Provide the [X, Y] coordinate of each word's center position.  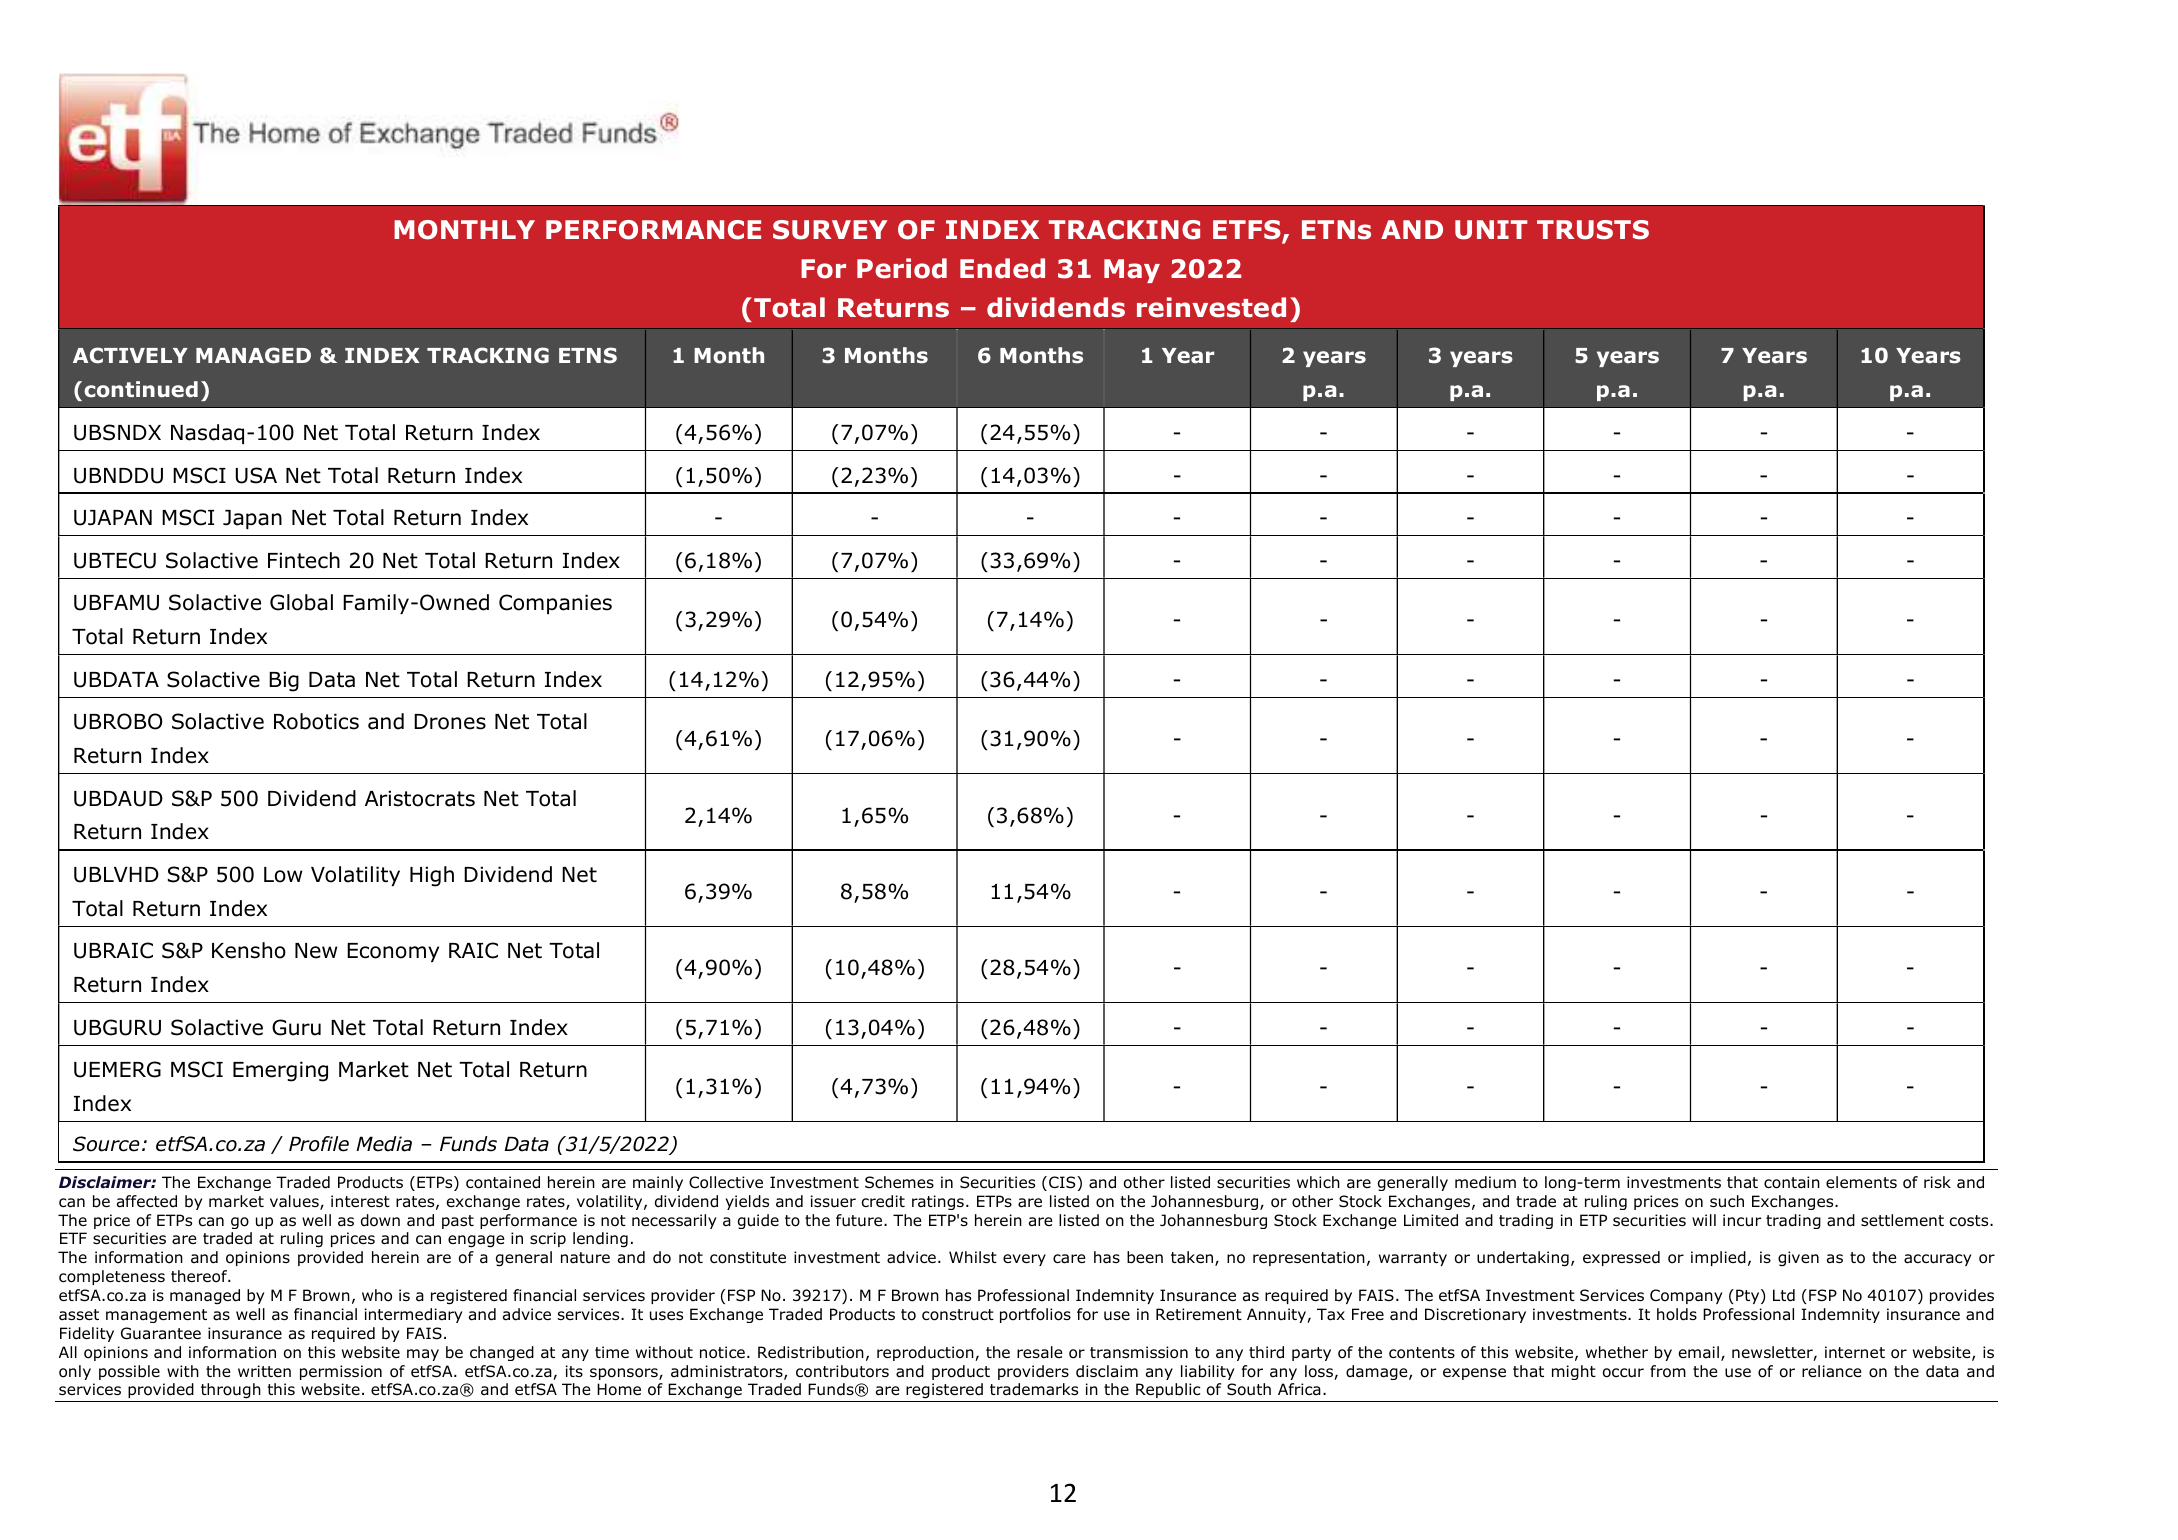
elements [1861, 1182]
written [264, 1371]
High [432, 876]
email [1699, 1352]
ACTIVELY [130, 355]
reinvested [1211, 307]
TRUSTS [1593, 230]
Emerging [280, 1071]
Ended [1002, 268]
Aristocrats [420, 798]
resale [1040, 1352]
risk [1937, 1182]
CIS [1063, 1182]
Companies [555, 604]
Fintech [304, 560]
